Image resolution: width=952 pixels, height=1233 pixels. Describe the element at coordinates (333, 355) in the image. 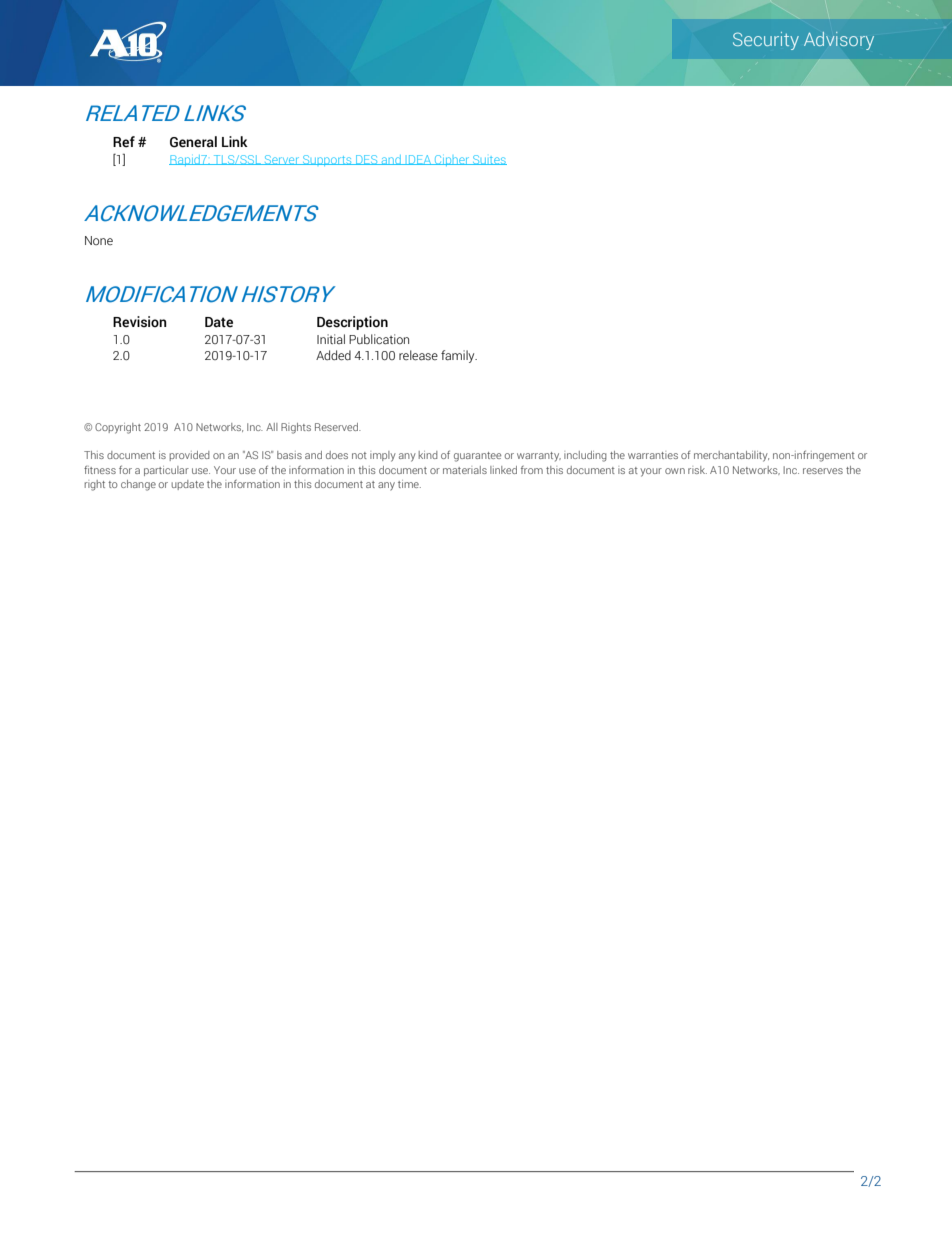

I see `Added` at that location.
